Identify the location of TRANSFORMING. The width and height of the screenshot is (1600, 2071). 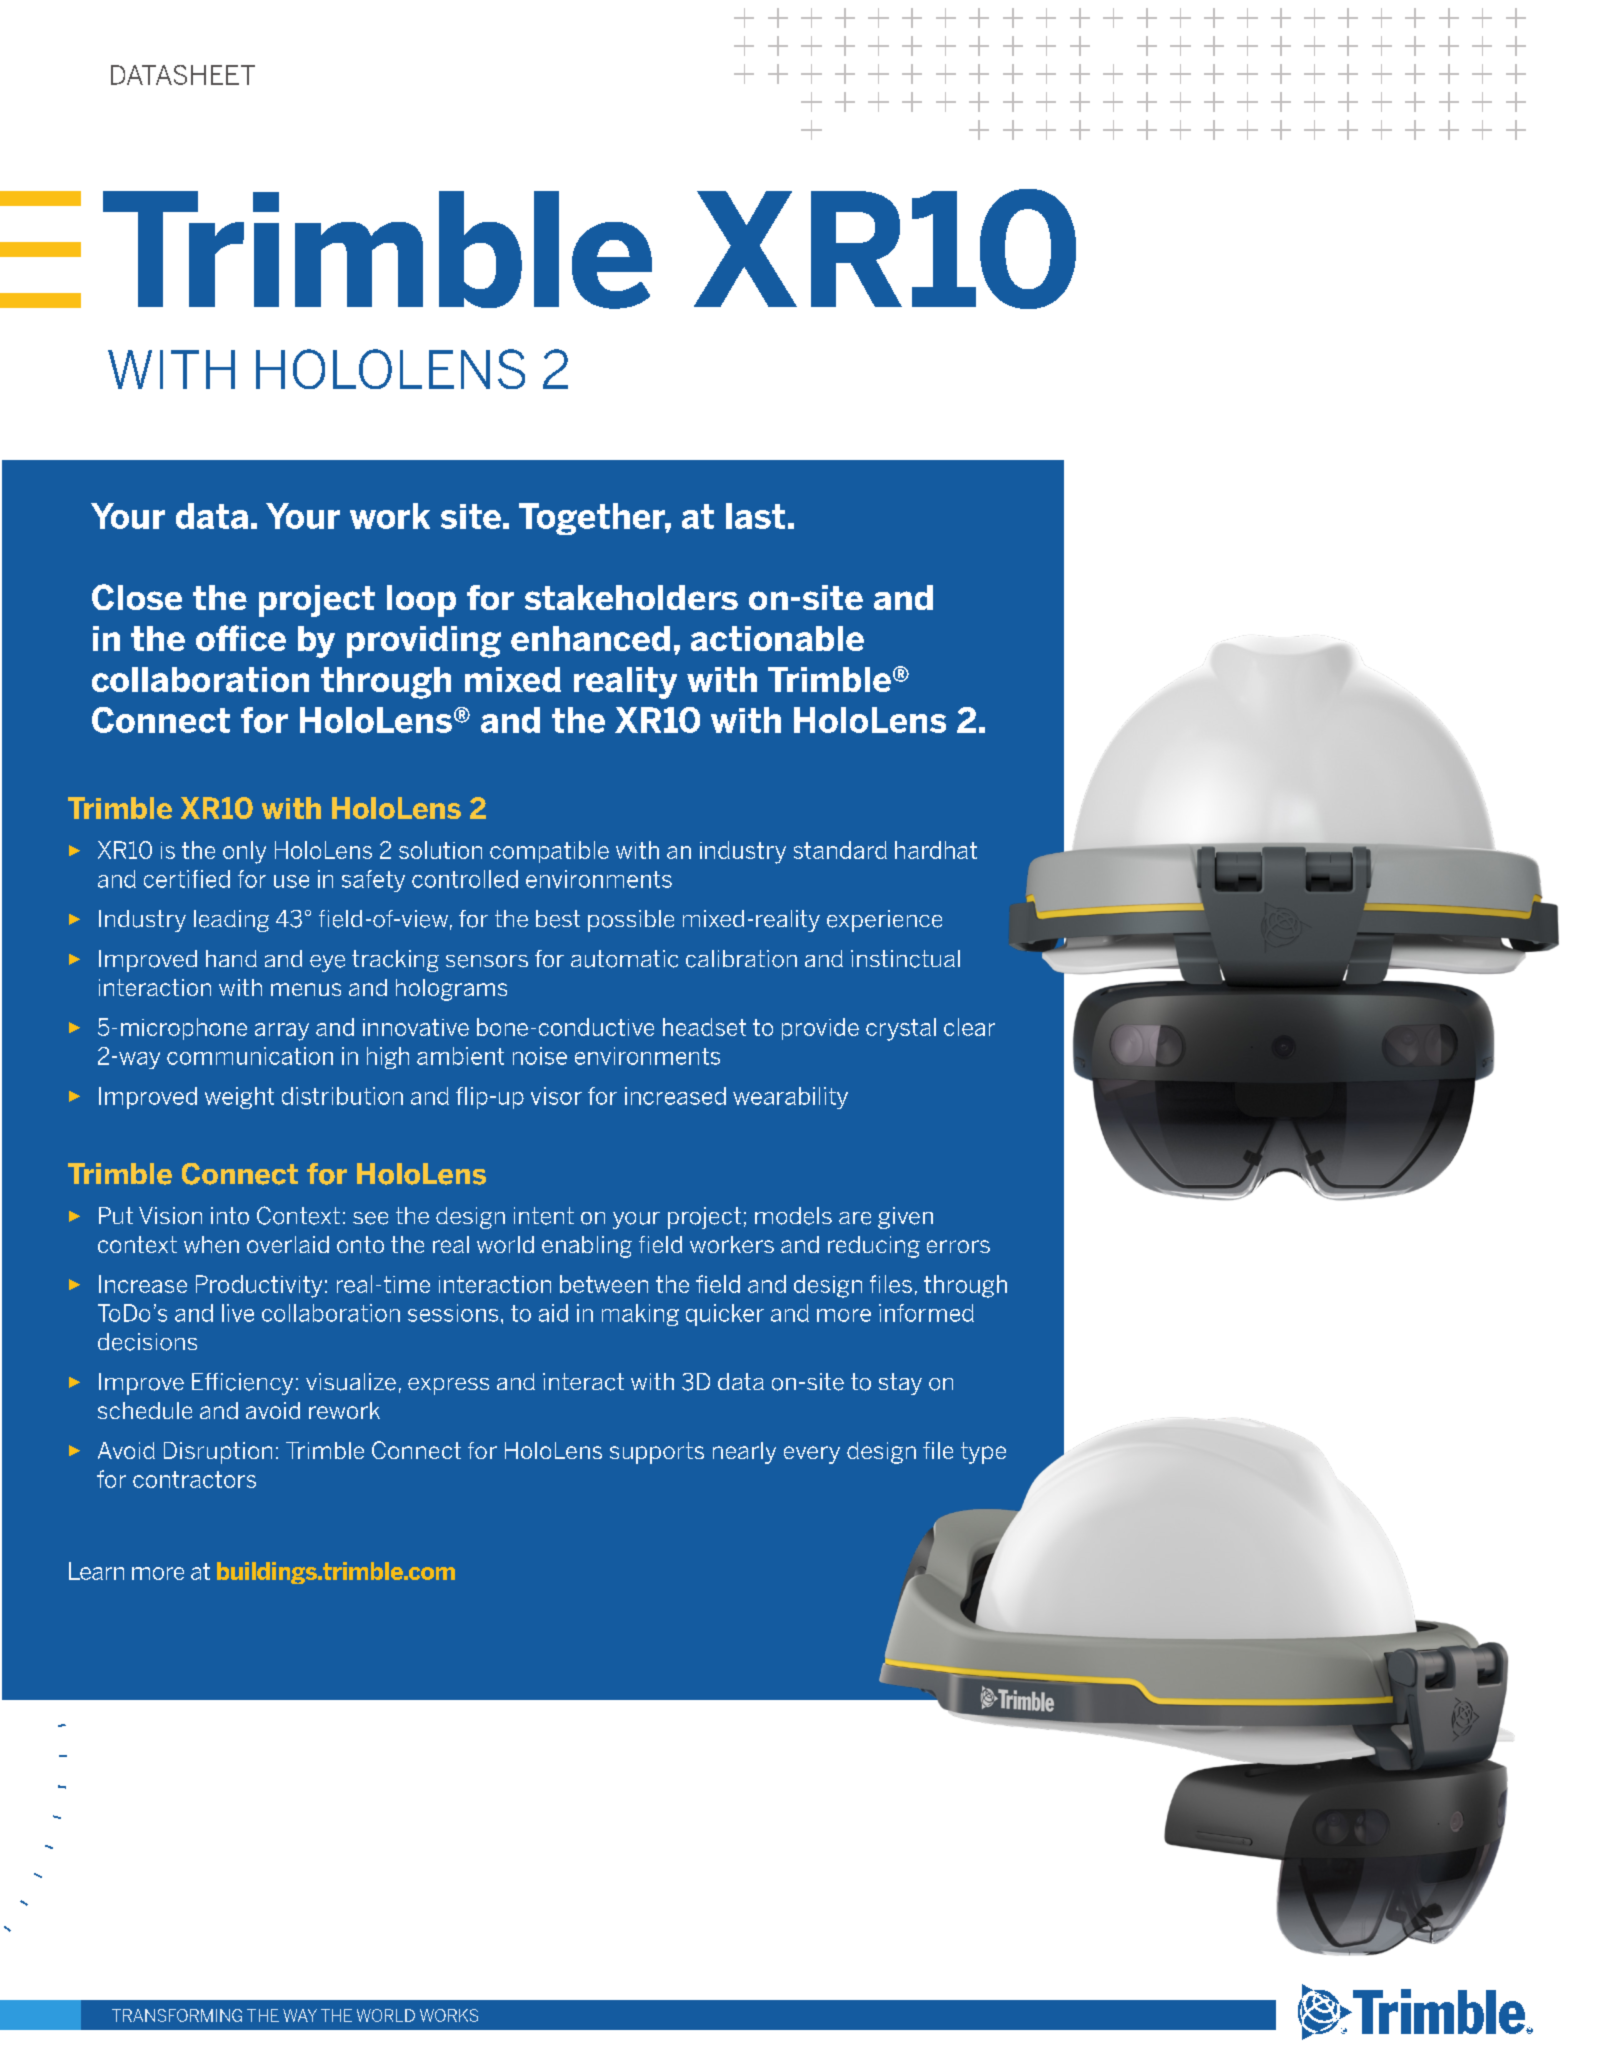
(177, 2015).
